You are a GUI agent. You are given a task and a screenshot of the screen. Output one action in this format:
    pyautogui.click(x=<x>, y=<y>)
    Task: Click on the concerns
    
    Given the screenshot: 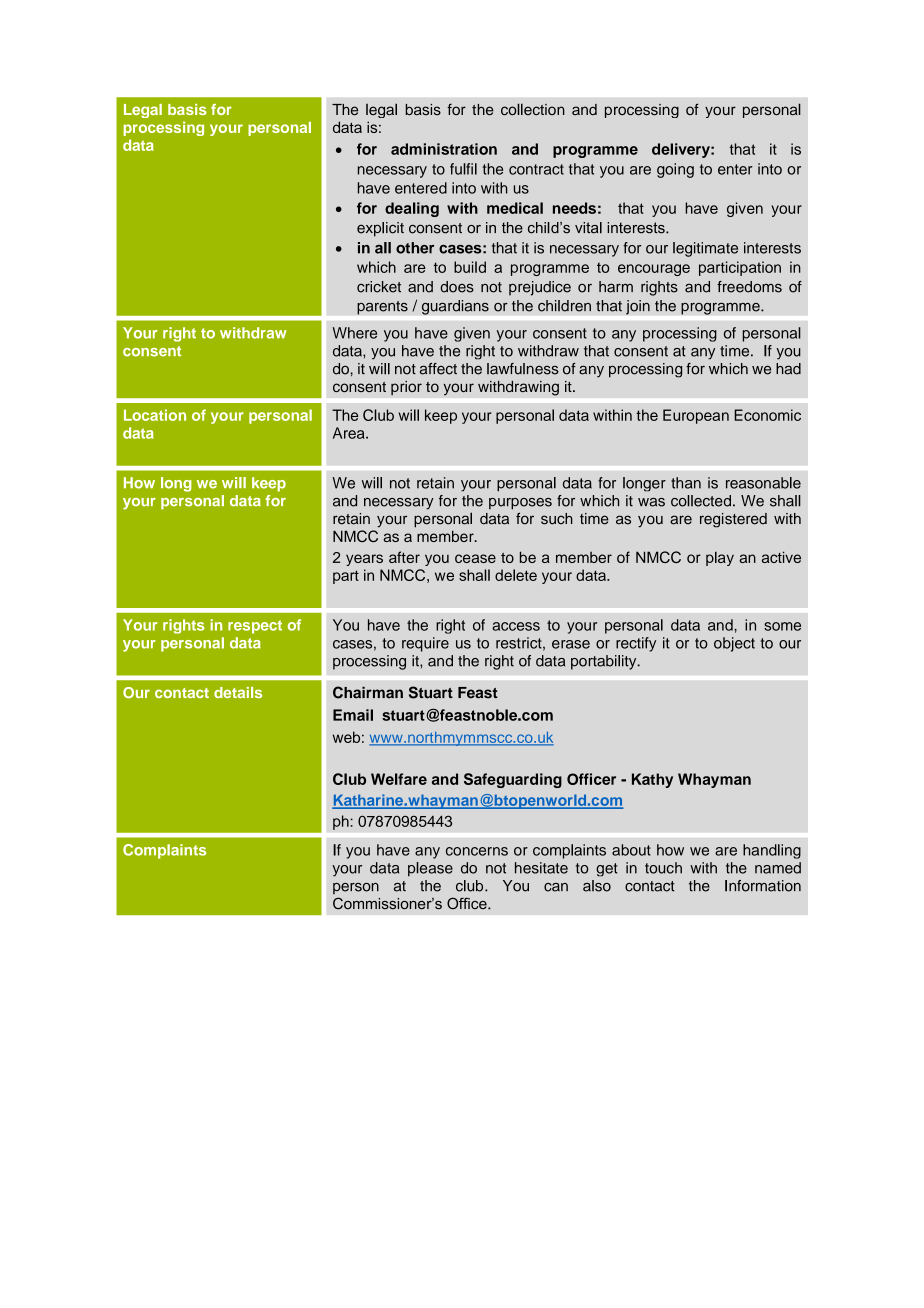 What is the action you would take?
    pyautogui.click(x=477, y=851)
